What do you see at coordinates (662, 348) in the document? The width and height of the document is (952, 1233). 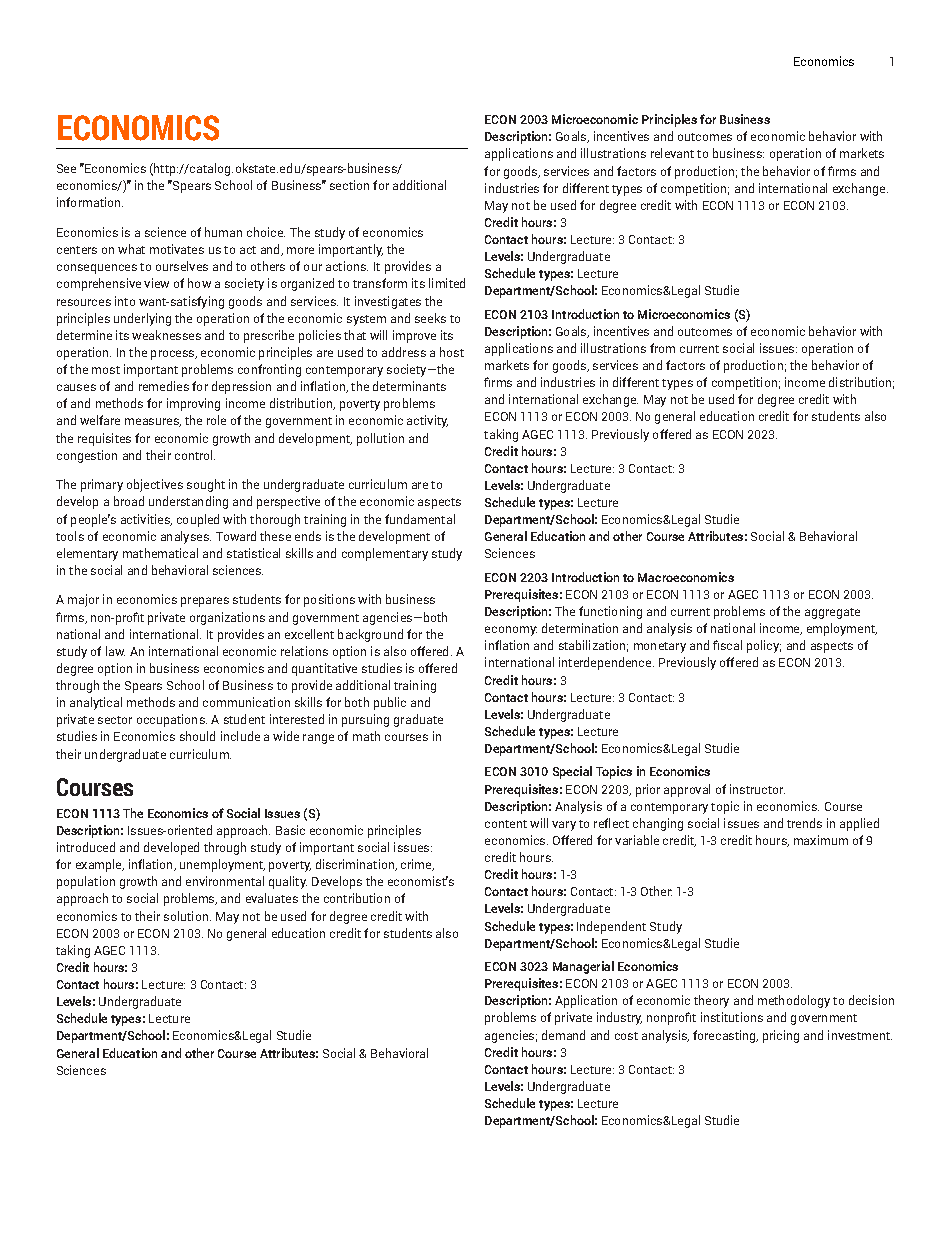 I see `from` at bounding box center [662, 348].
